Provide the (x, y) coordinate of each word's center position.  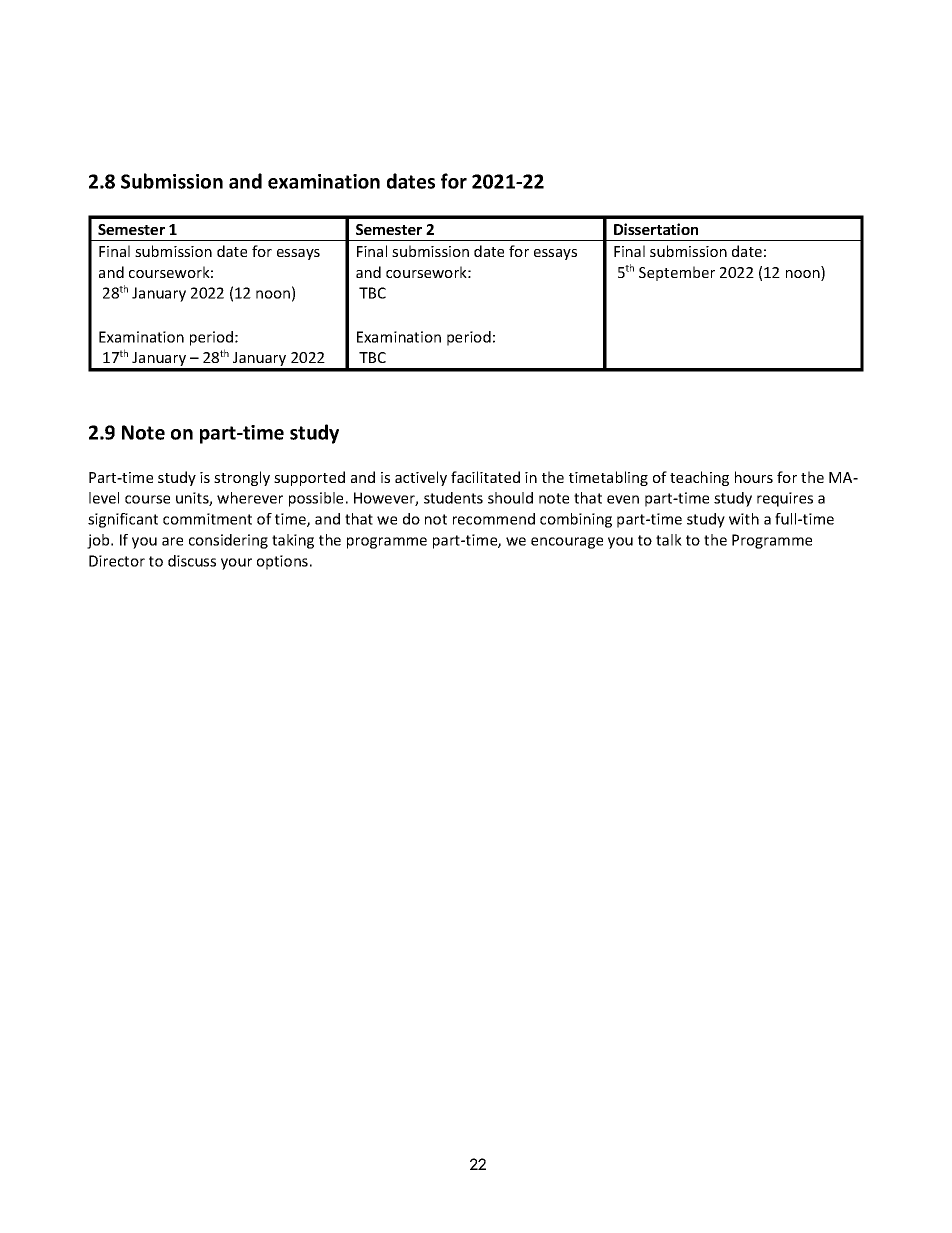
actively (421, 478)
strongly (242, 478)
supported (309, 478)
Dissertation (656, 229)
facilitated (485, 477)
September (677, 273)
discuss (192, 561)
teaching (699, 478)
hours (754, 477)
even (623, 499)
